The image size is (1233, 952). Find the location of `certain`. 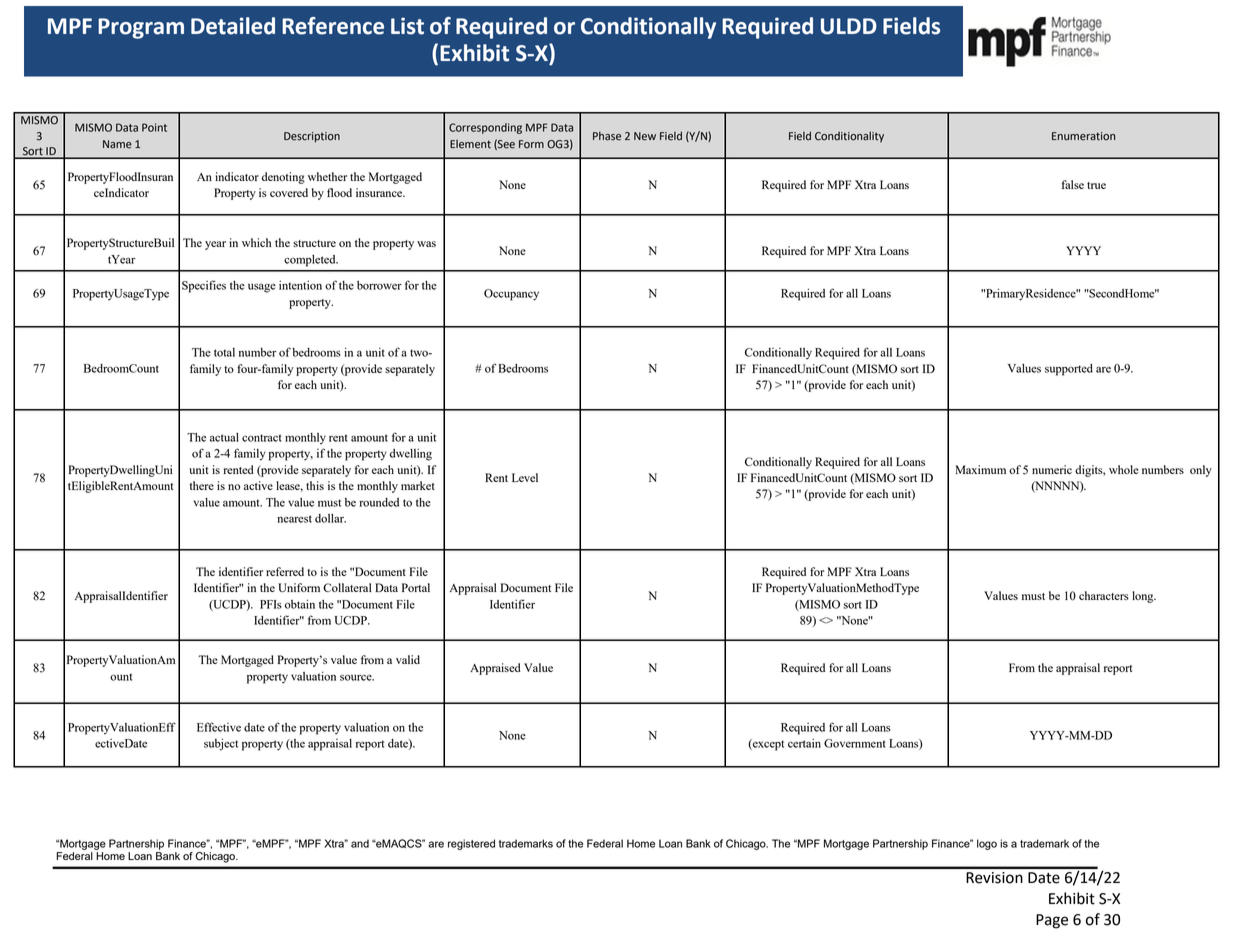

certain is located at coordinates (804, 743).
